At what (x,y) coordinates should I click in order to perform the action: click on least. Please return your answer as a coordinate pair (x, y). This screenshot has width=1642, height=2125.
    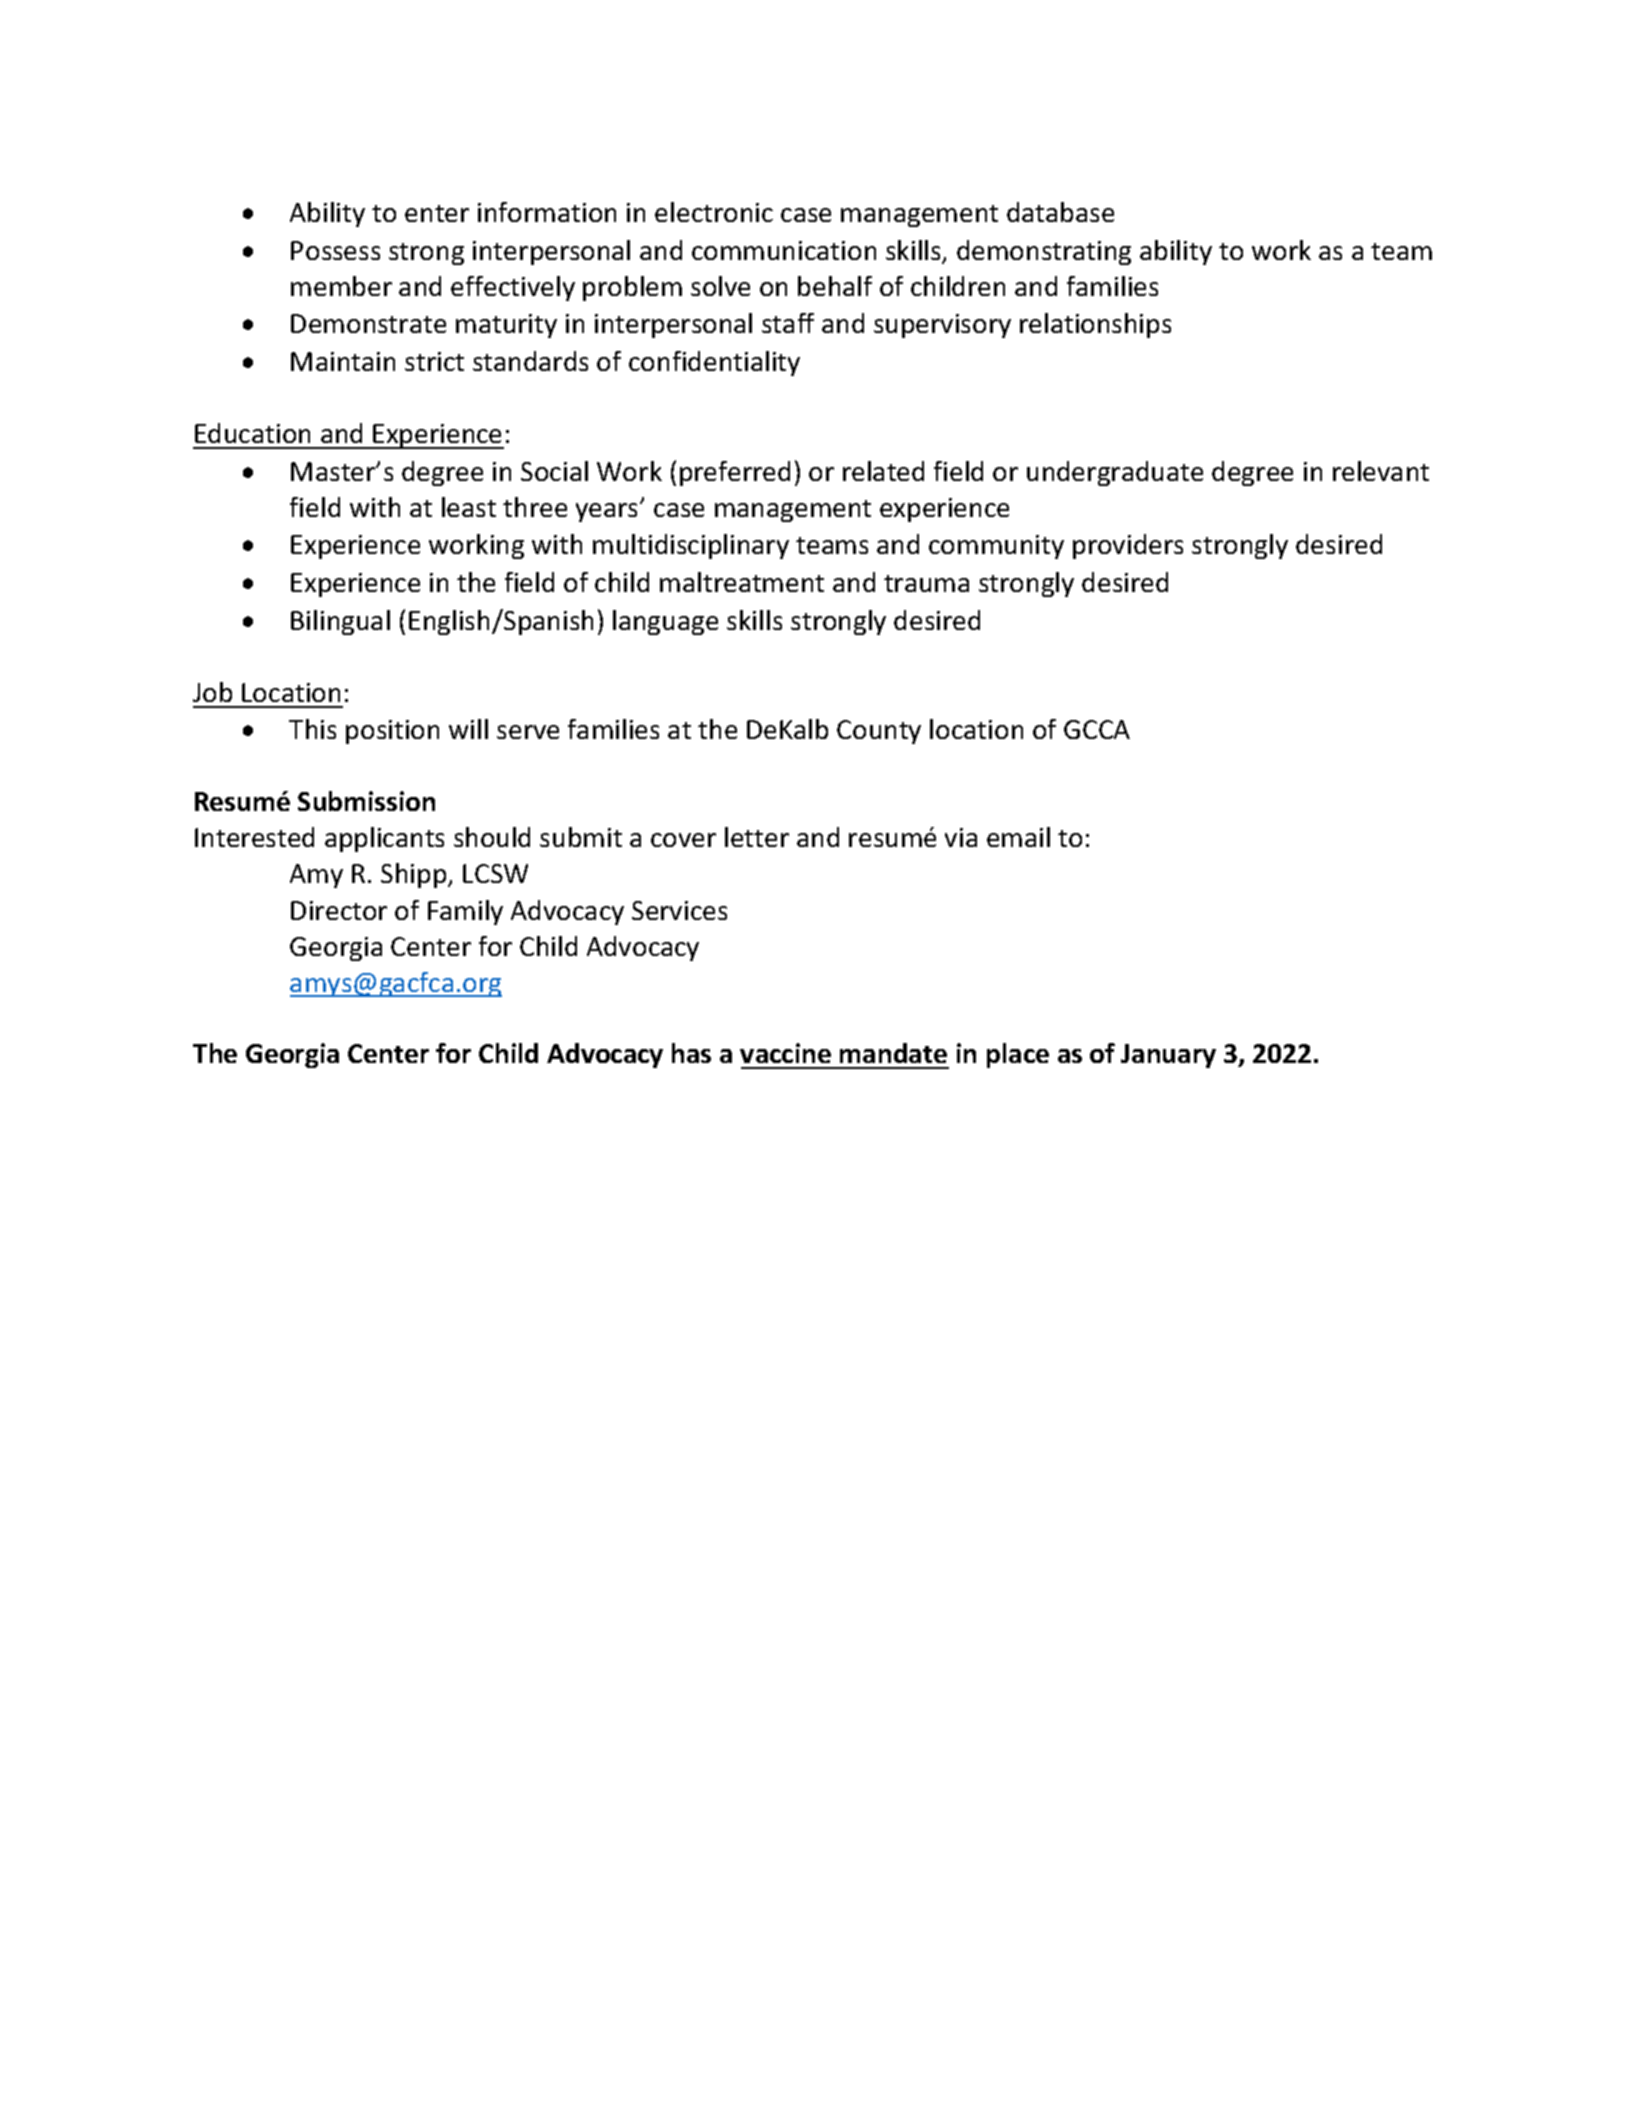
    Looking at the image, I should click on (469, 507).
